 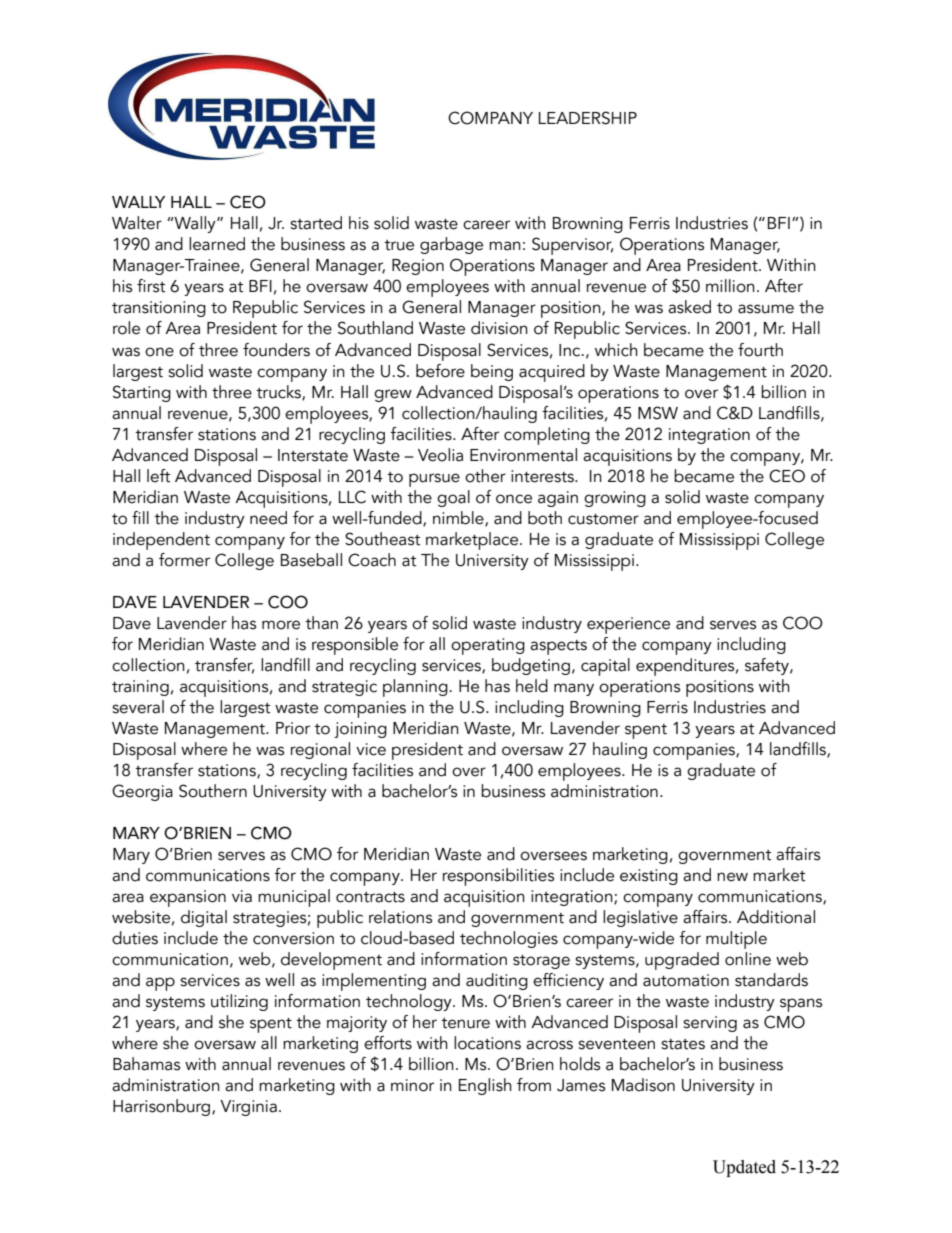 What do you see at coordinates (485, 1086) in the document?
I see `English` at bounding box center [485, 1086].
